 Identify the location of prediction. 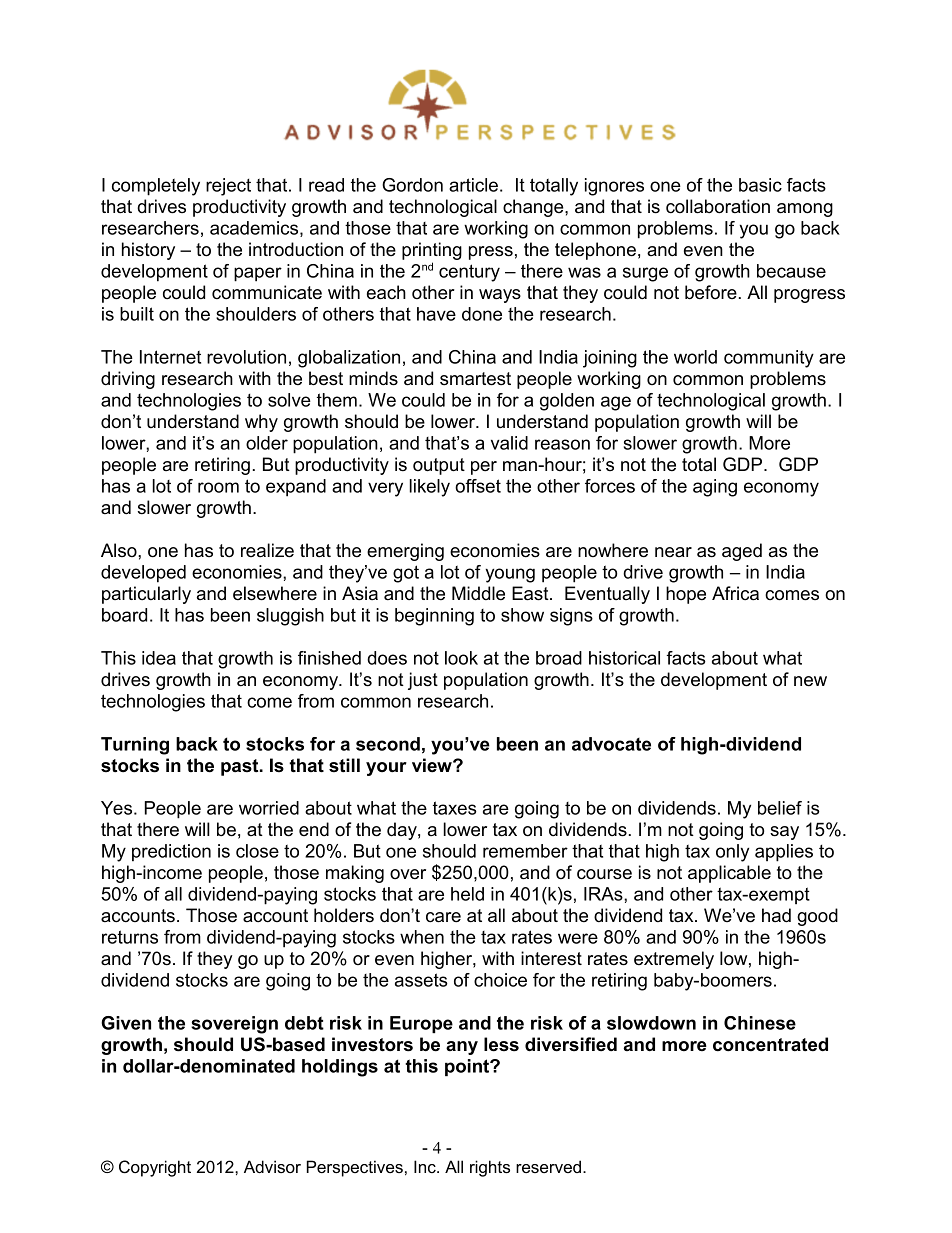
(171, 853).
